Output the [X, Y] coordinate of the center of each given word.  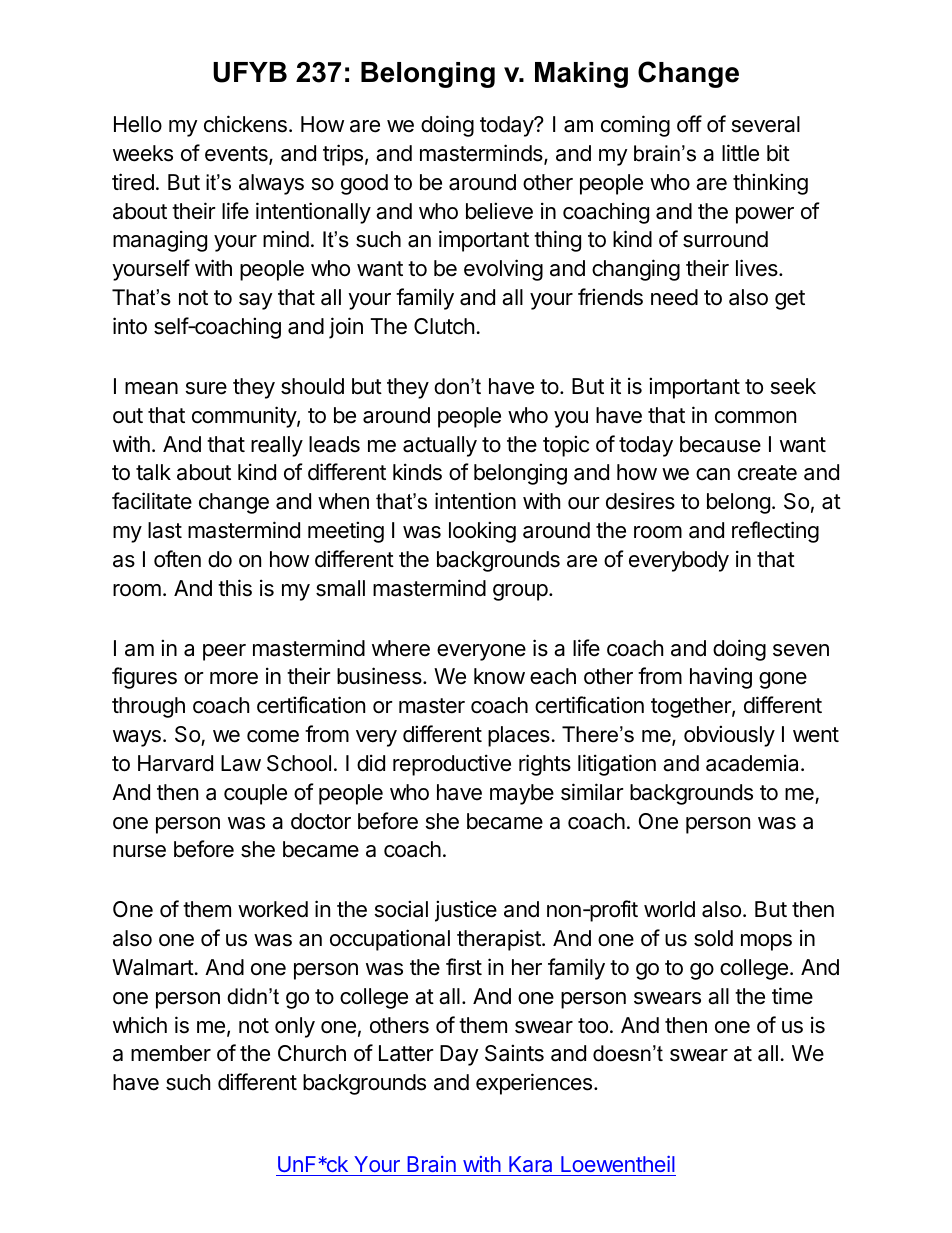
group [520, 592]
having [721, 678]
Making [581, 75]
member [171, 1053]
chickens [245, 124]
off [689, 124]
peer [224, 652]
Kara [530, 1164]
